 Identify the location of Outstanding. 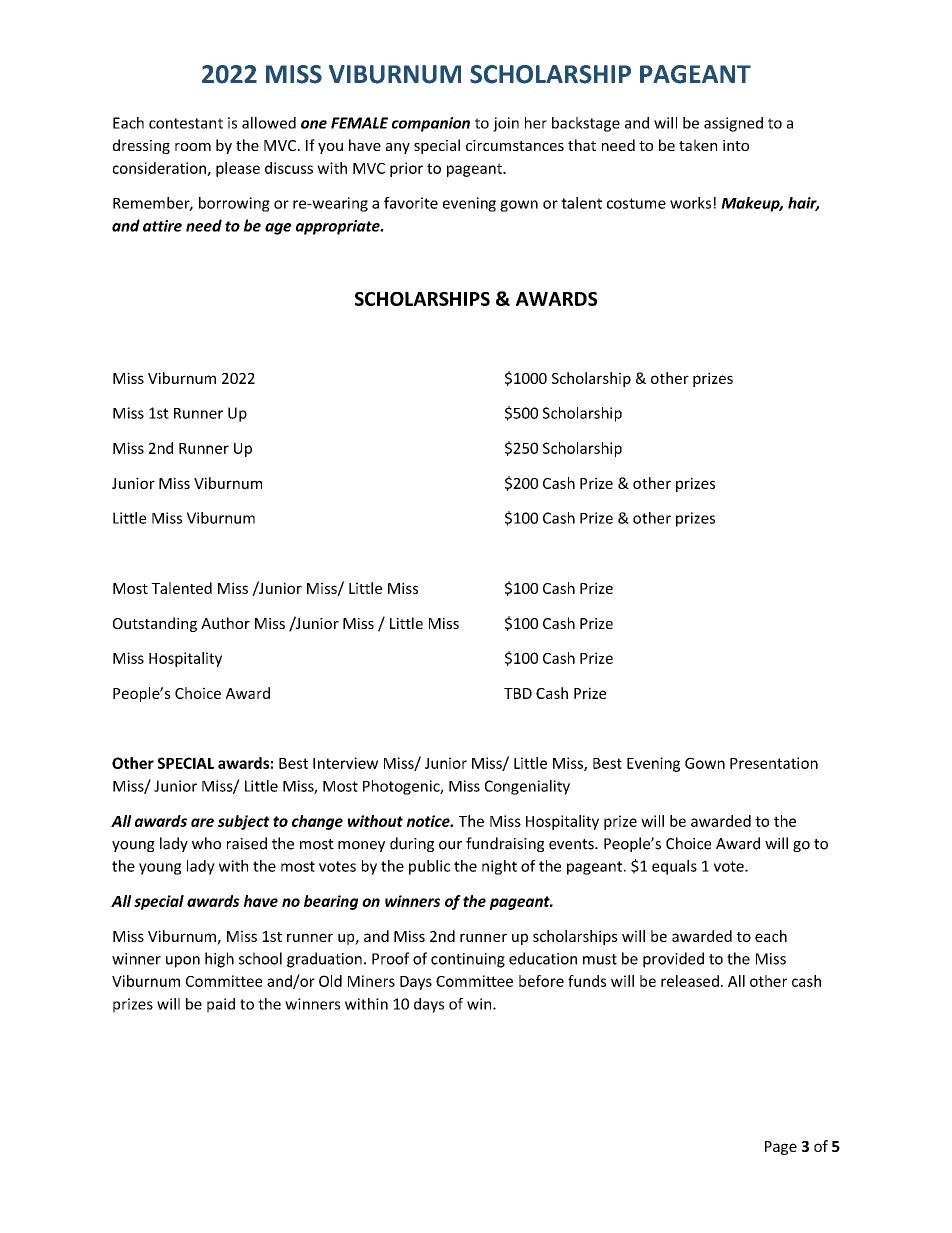
(155, 624).
